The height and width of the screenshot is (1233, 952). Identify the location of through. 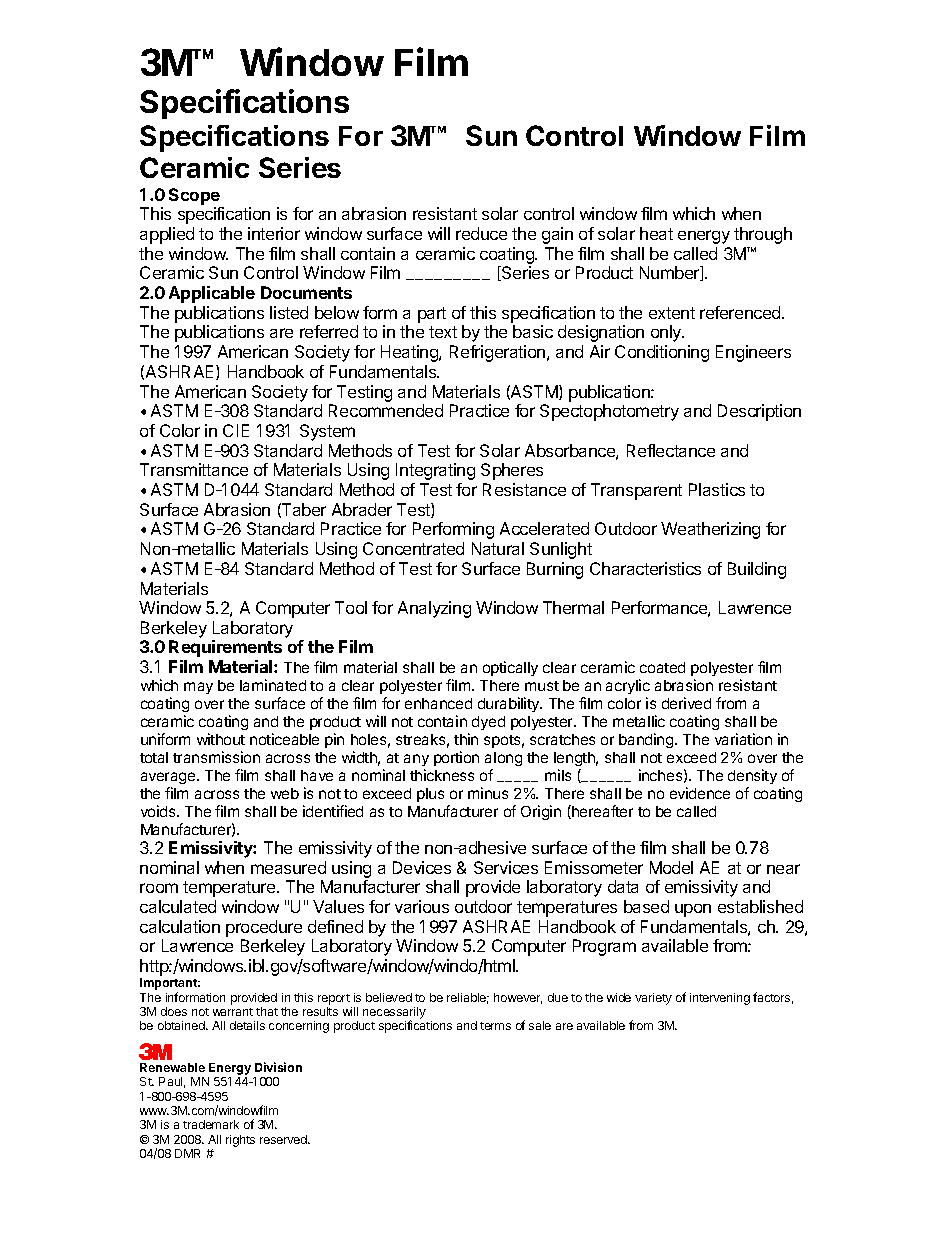
(763, 235).
